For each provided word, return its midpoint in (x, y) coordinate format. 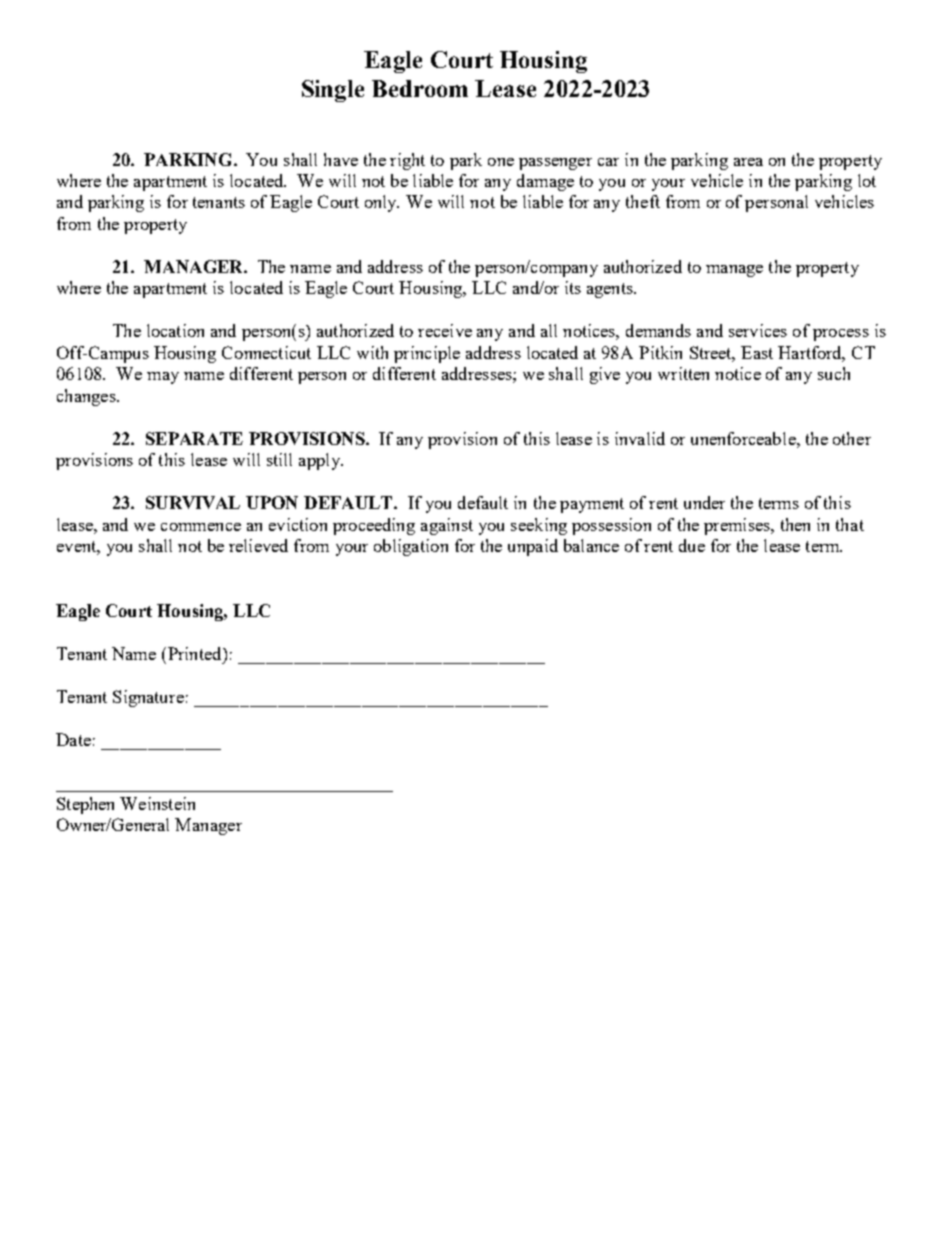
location (175, 330)
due (692, 545)
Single (333, 91)
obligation (411, 547)
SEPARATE (194, 438)
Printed (196, 653)
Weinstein (157, 803)
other (852, 438)
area (748, 162)
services (758, 330)
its (573, 287)
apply (320, 461)
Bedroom (420, 88)
